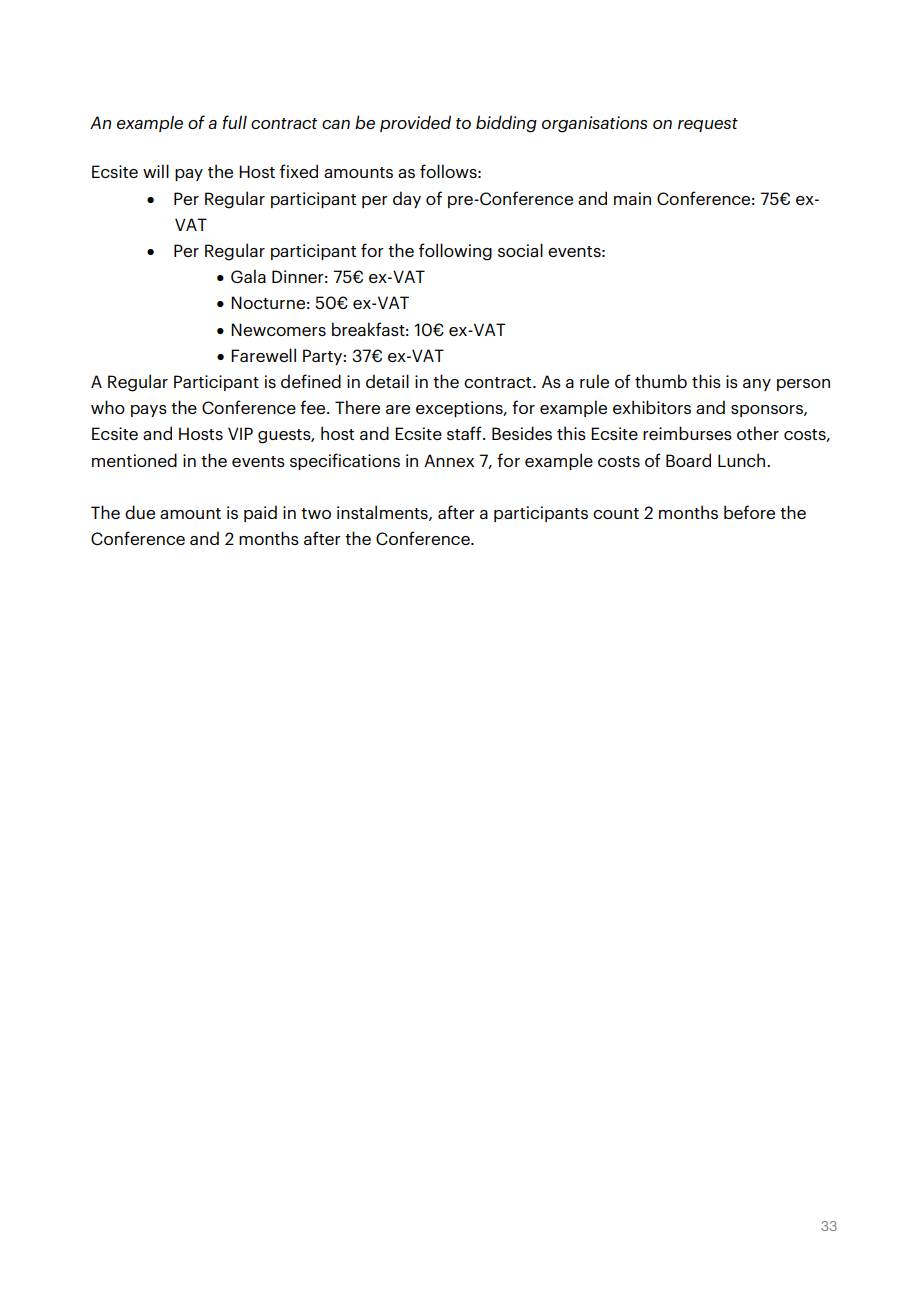 The height and width of the page is (1308, 924). What do you see at coordinates (387, 381) in the page?
I see `detail` at bounding box center [387, 381].
